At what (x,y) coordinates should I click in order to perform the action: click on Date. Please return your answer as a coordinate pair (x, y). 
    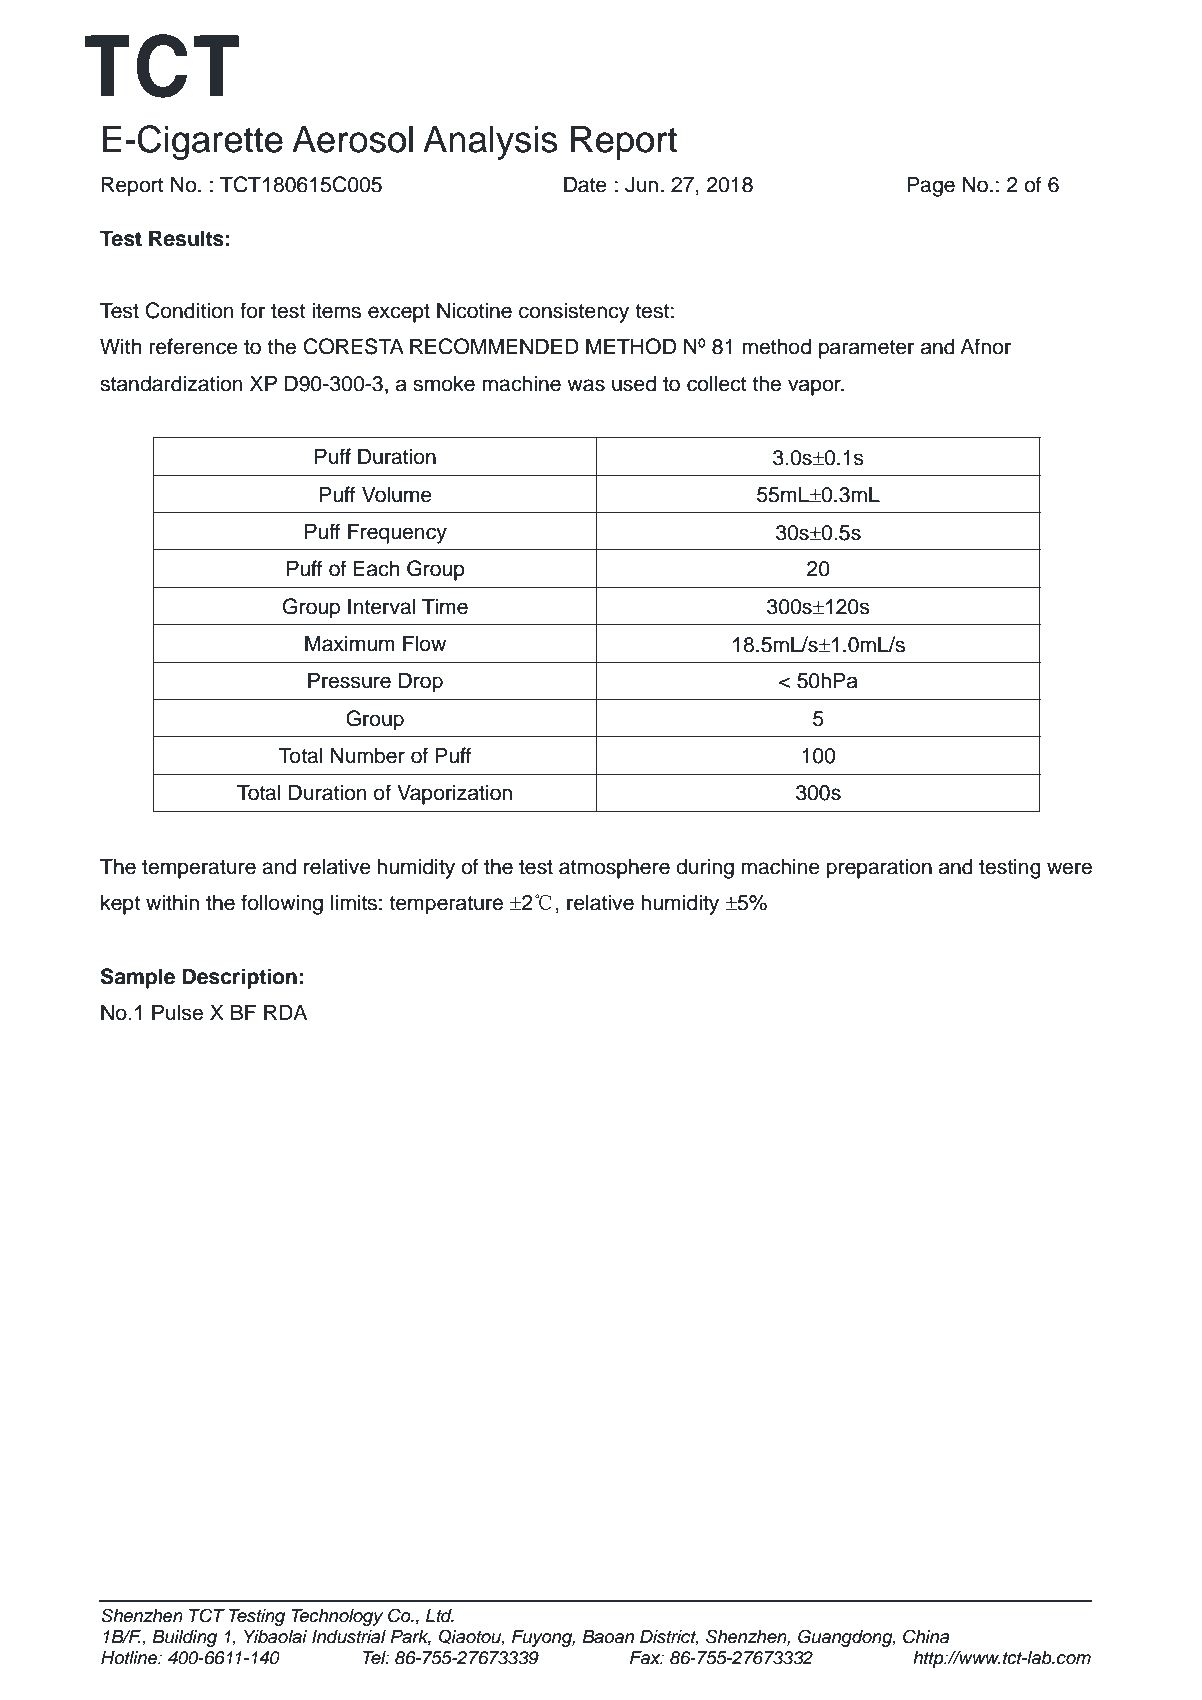
    Looking at the image, I should click on (585, 184).
